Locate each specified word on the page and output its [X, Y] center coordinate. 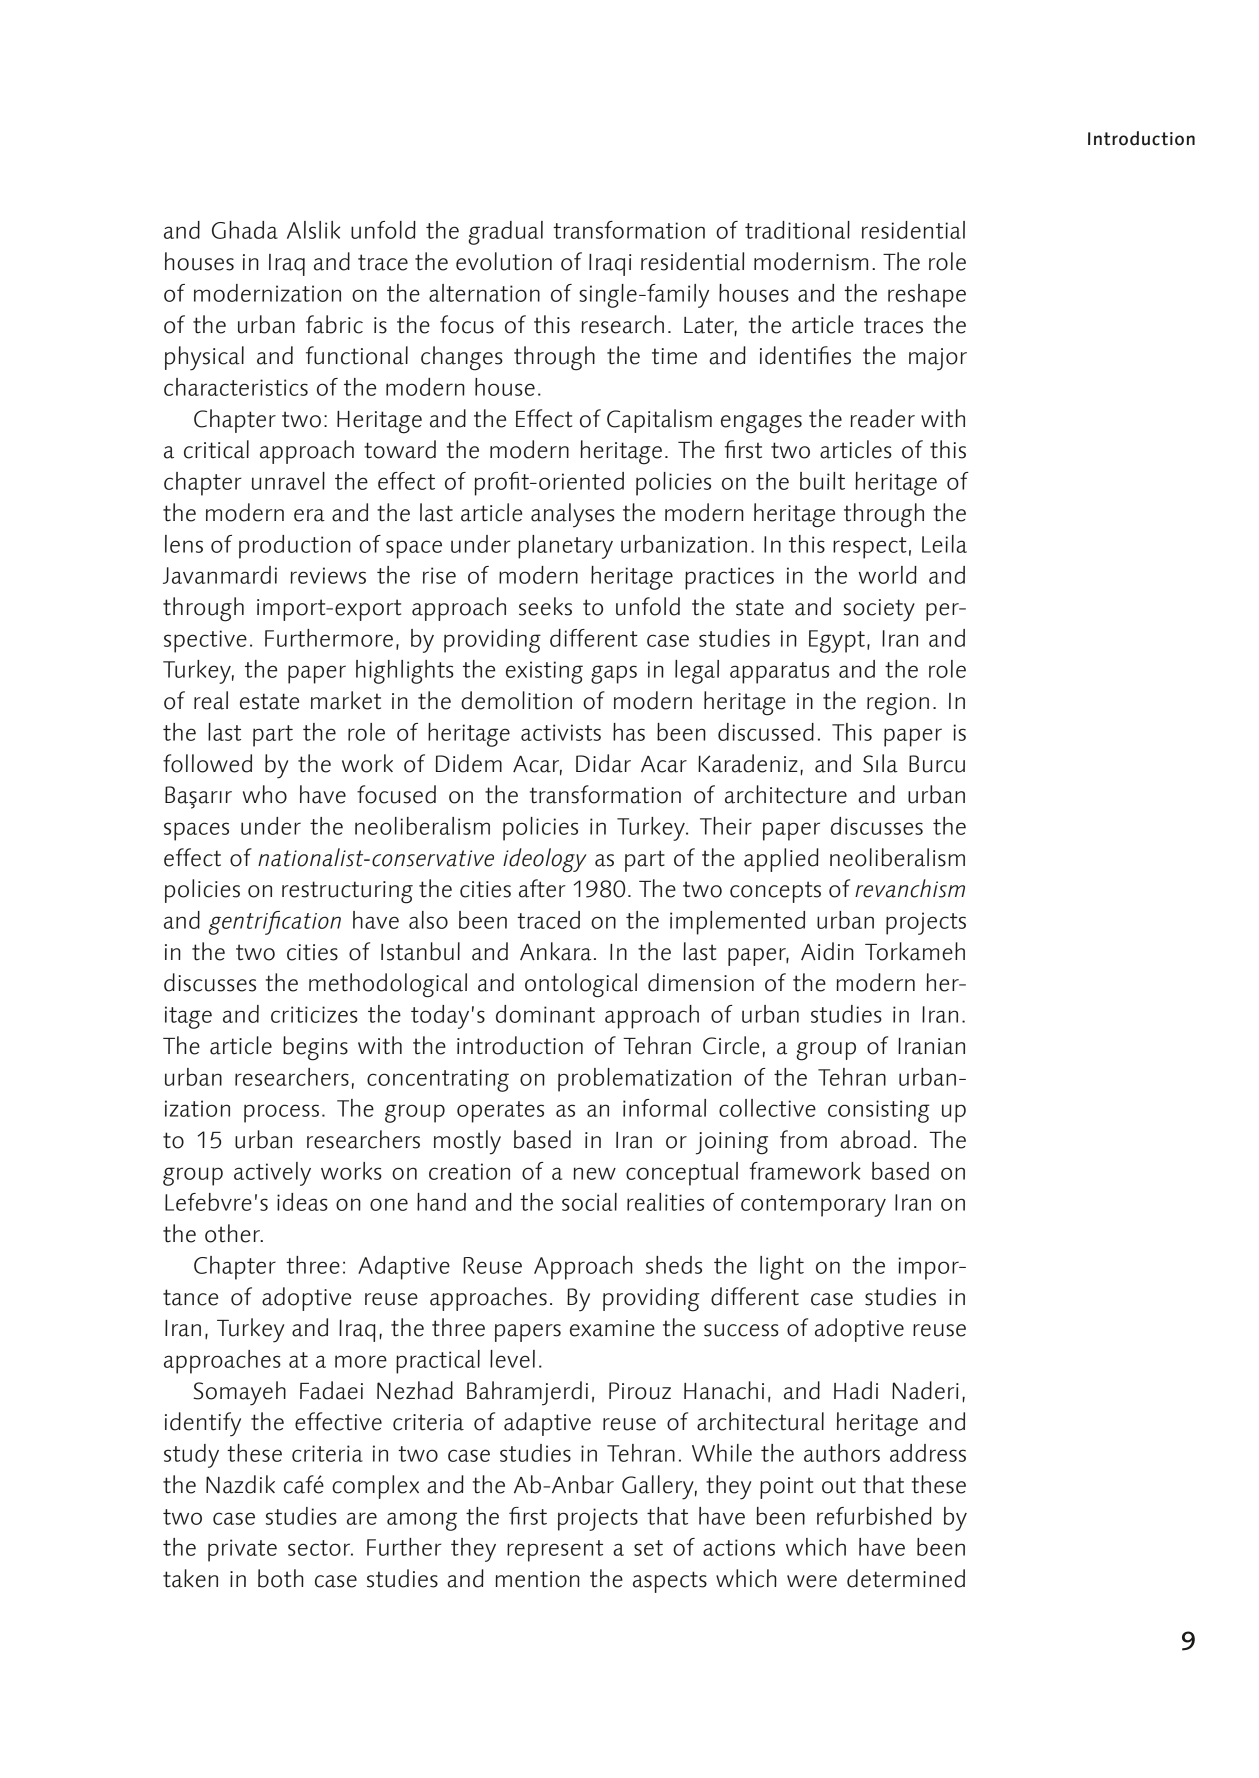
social [589, 1202]
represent [555, 1551]
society [879, 610]
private [242, 1550]
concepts [775, 892]
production [295, 547]
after [542, 888]
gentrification [275, 923]
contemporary [813, 1206]
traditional [797, 230]
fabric [334, 324]
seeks [545, 606]
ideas [302, 1202]
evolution [504, 261]
